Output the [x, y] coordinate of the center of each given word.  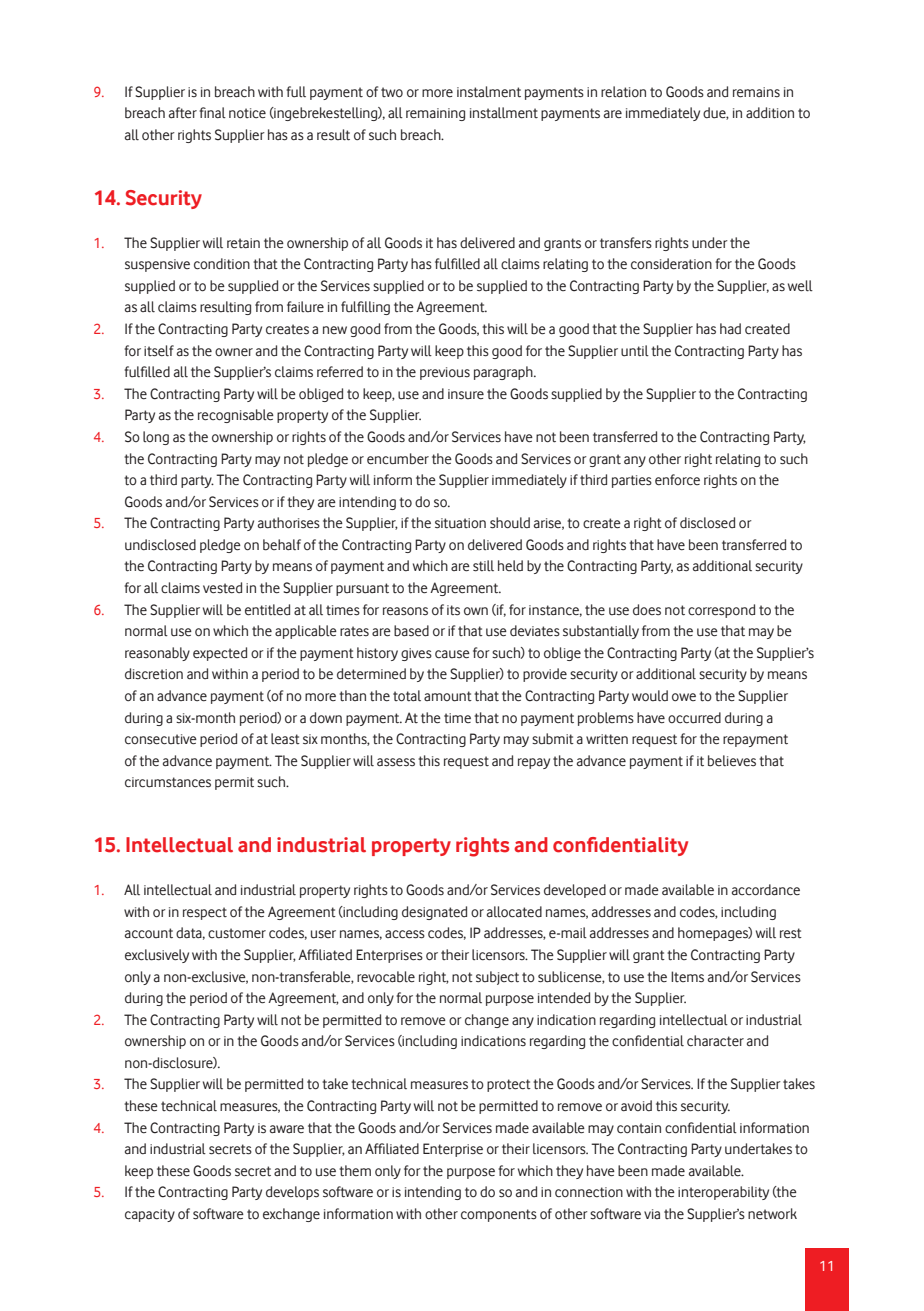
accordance [766, 890]
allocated [514, 912]
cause [452, 654]
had [730, 328]
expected [220, 654]
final [212, 112]
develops [292, 1193]
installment [504, 113]
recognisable [236, 416]
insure [466, 394]
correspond [721, 611]
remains [756, 92]
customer [237, 933]
